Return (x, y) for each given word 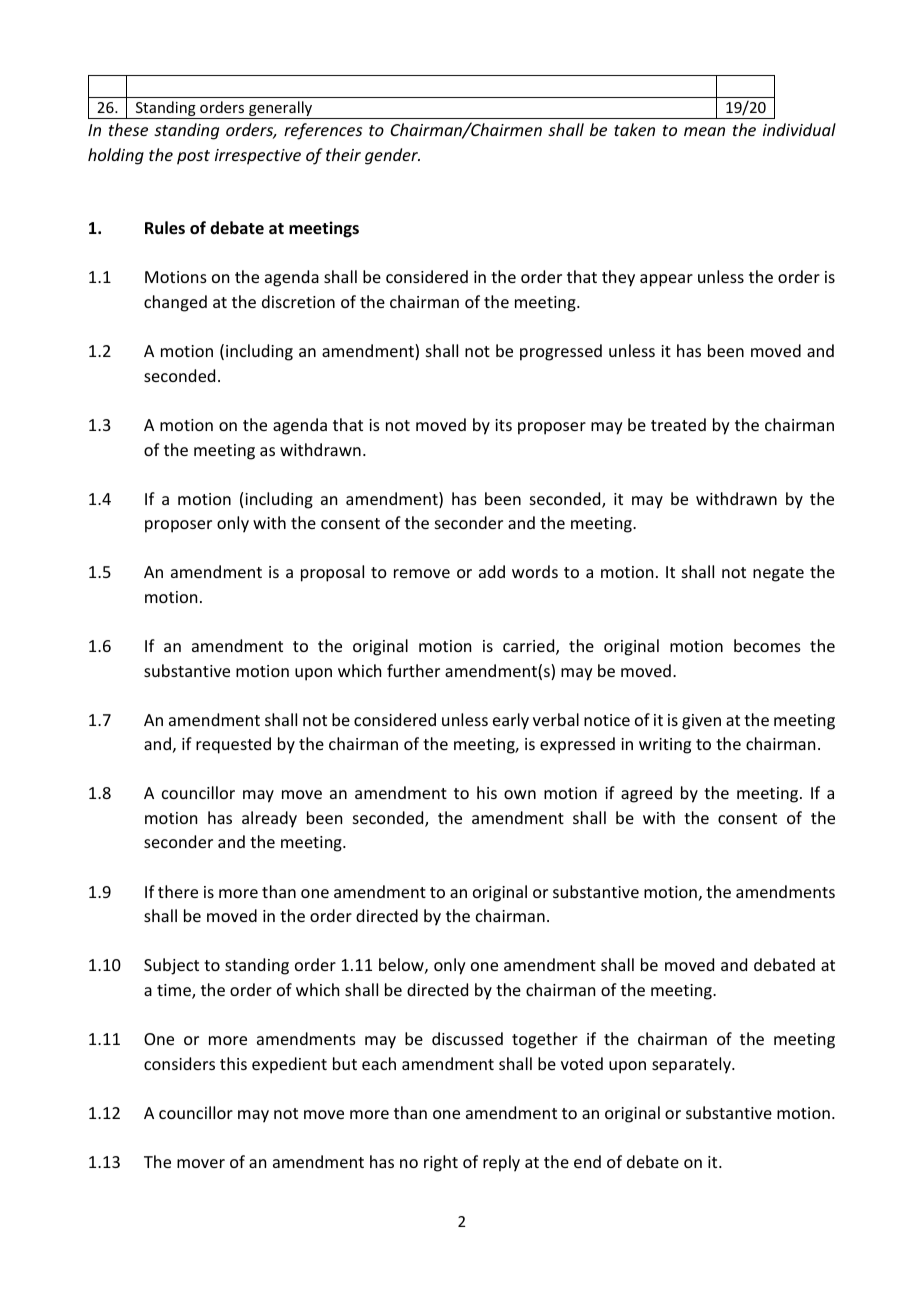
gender (392, 156)
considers (179, 1063)
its (503, 425)
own (520, 794)
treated (678, 424)
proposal (332, 573)
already (269, 819)
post (193, 157)
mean (704, 131)
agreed (646, 794)
